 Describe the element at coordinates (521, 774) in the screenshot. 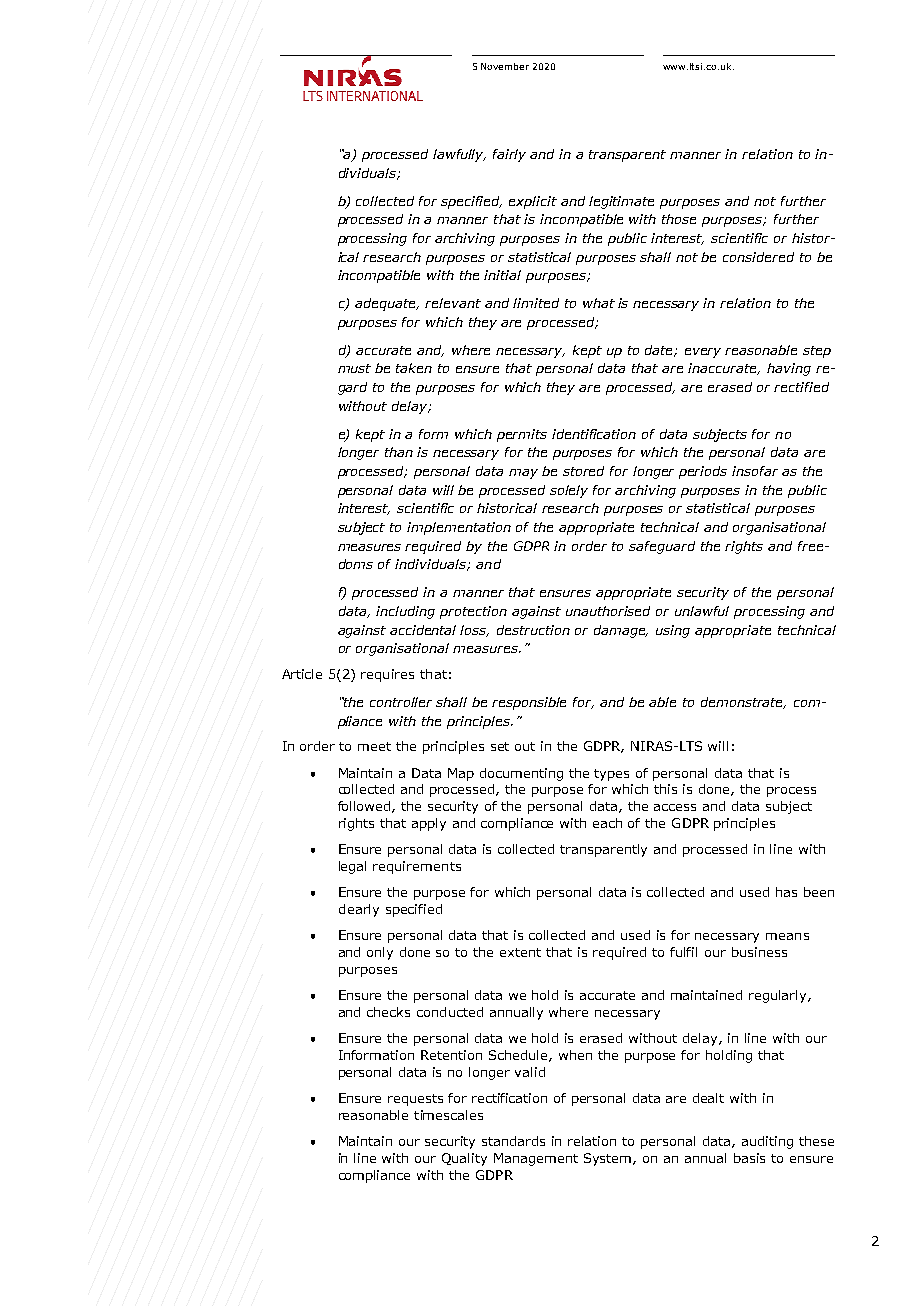

I see `documenting` at that location.
